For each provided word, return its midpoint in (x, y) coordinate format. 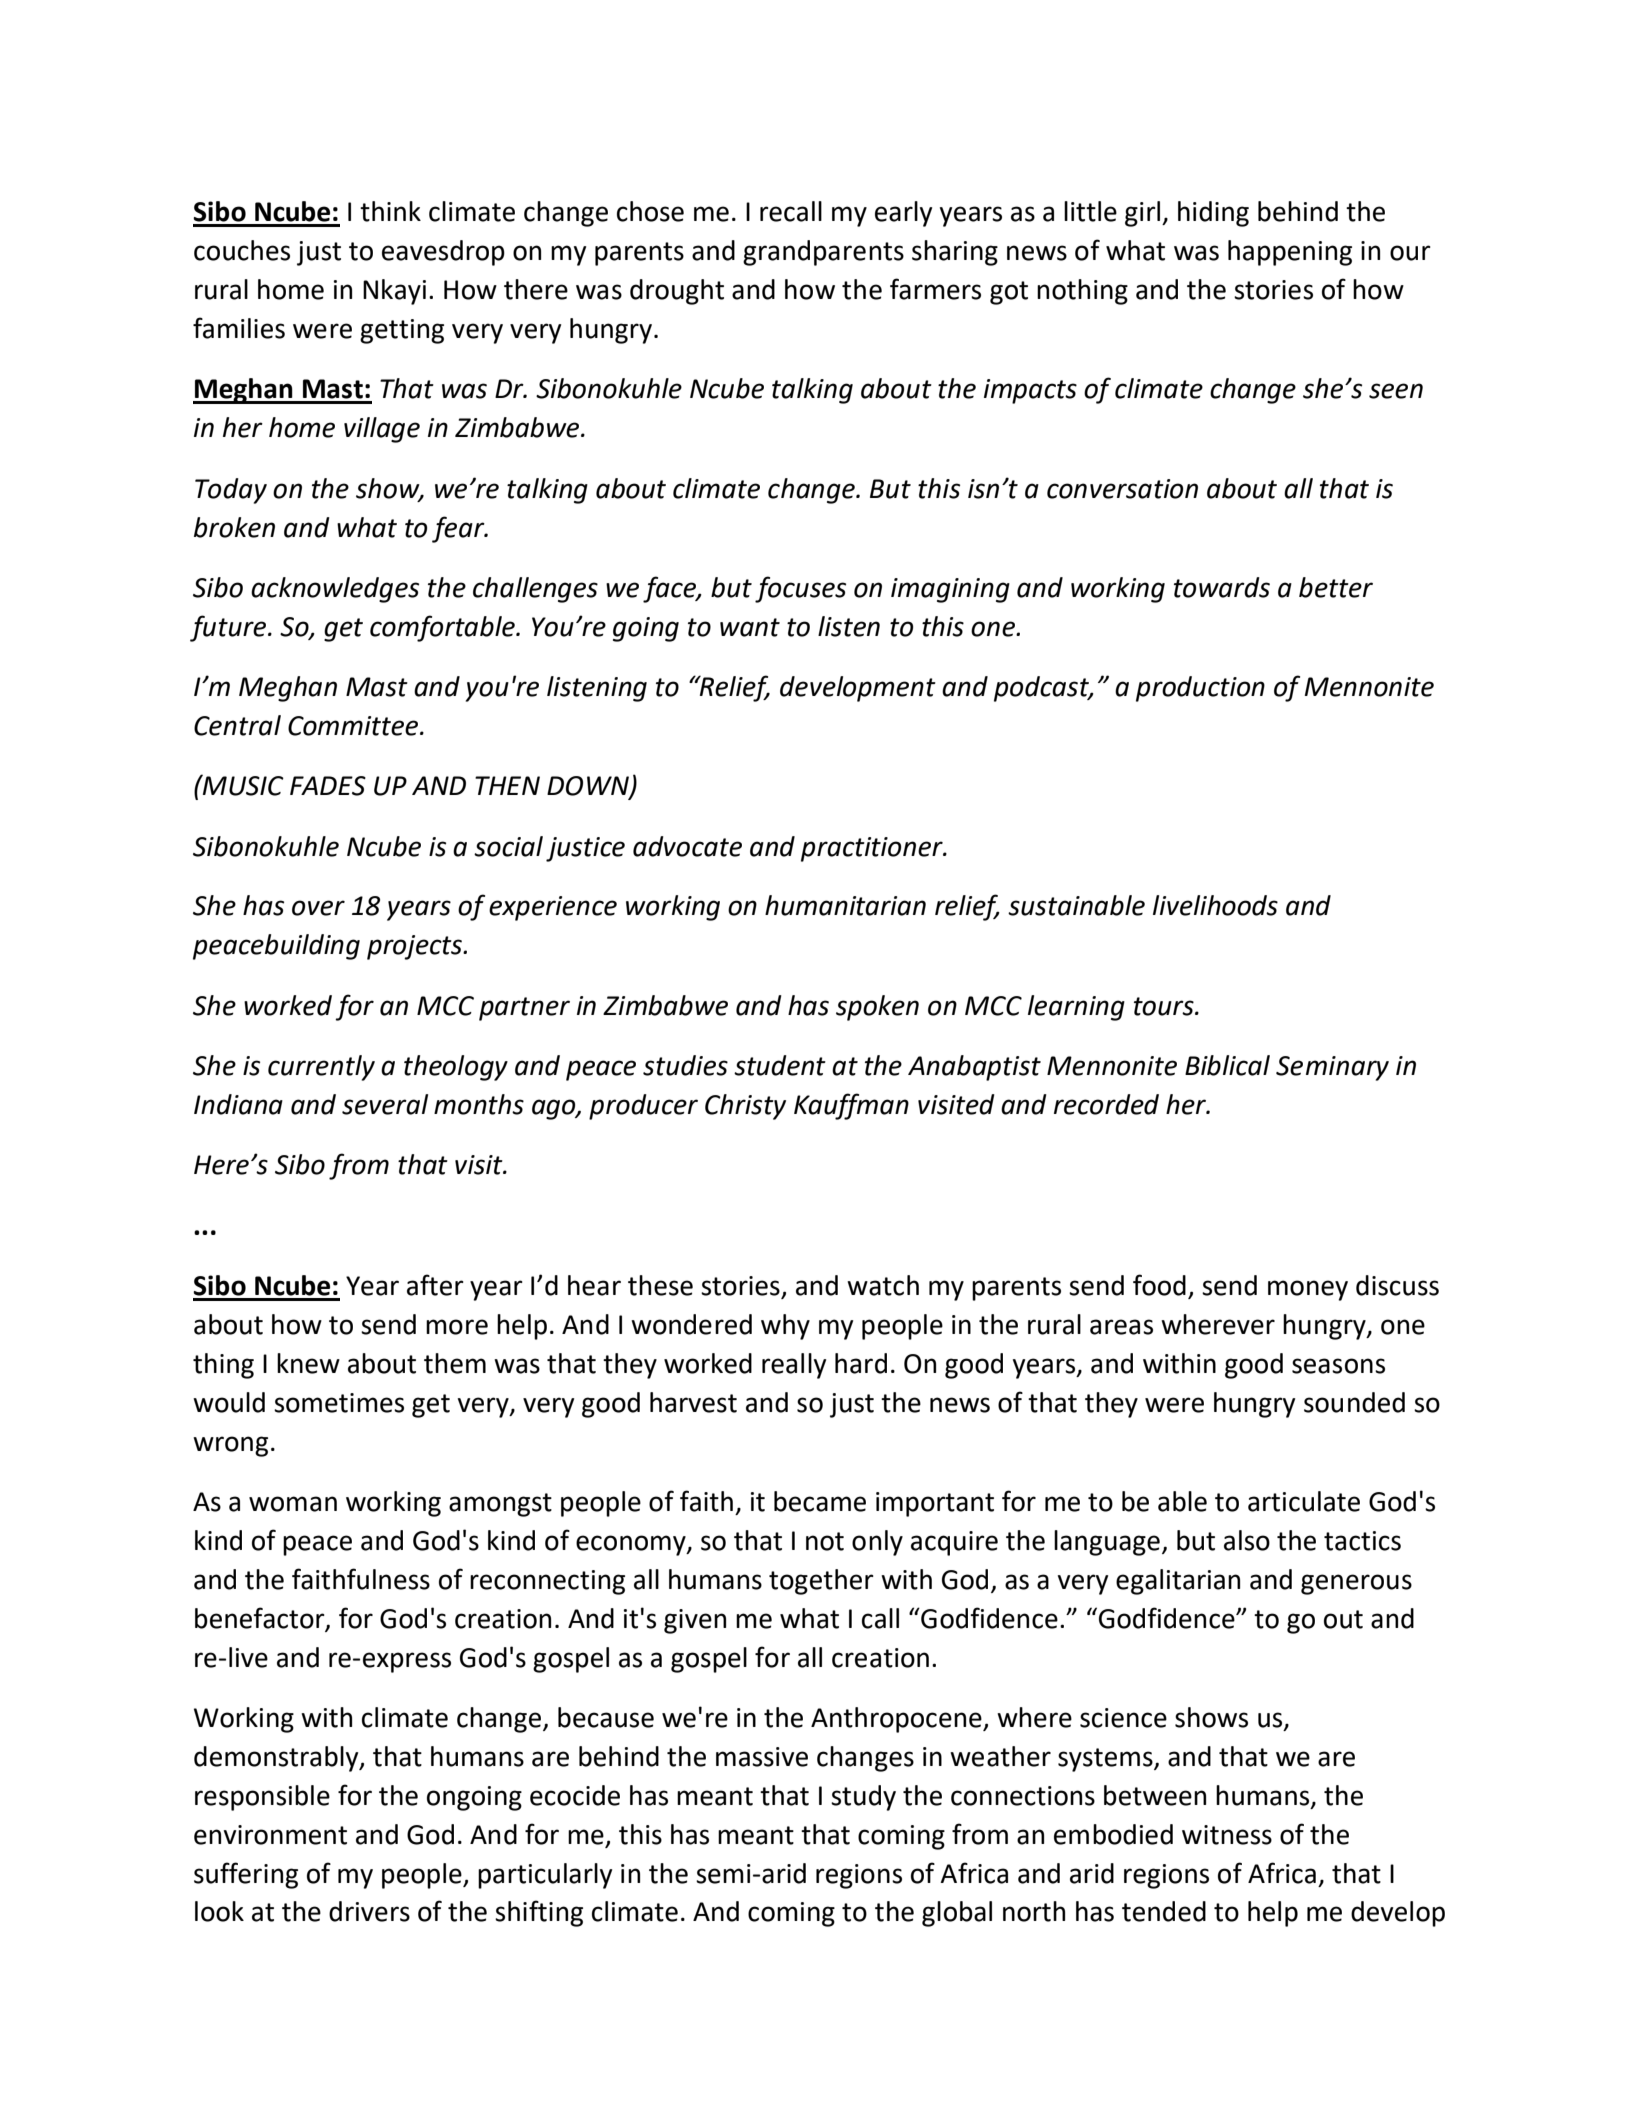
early (903, 214)
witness (1227, 1835)
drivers (369, 1911)
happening (1290, 253)
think (390, 211)
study (863, 1798)
